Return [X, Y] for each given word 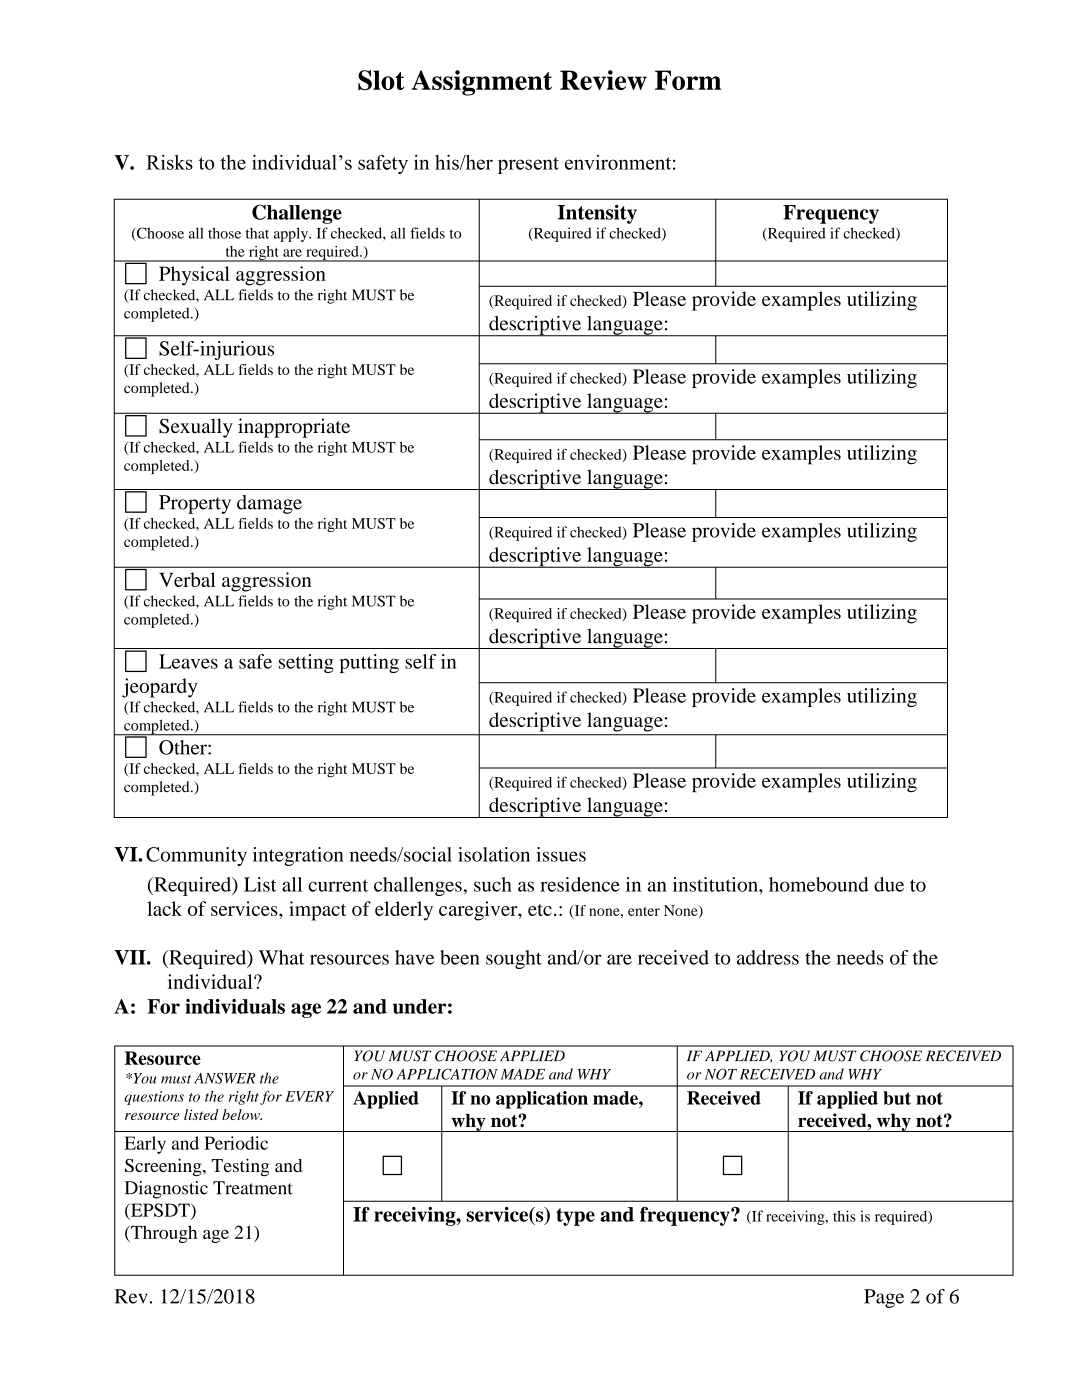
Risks [169, 162]
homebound [819, 884]
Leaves [188, 661]
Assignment [481, 83]
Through [163, 1234]
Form [688, 80]
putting [369, 663]
